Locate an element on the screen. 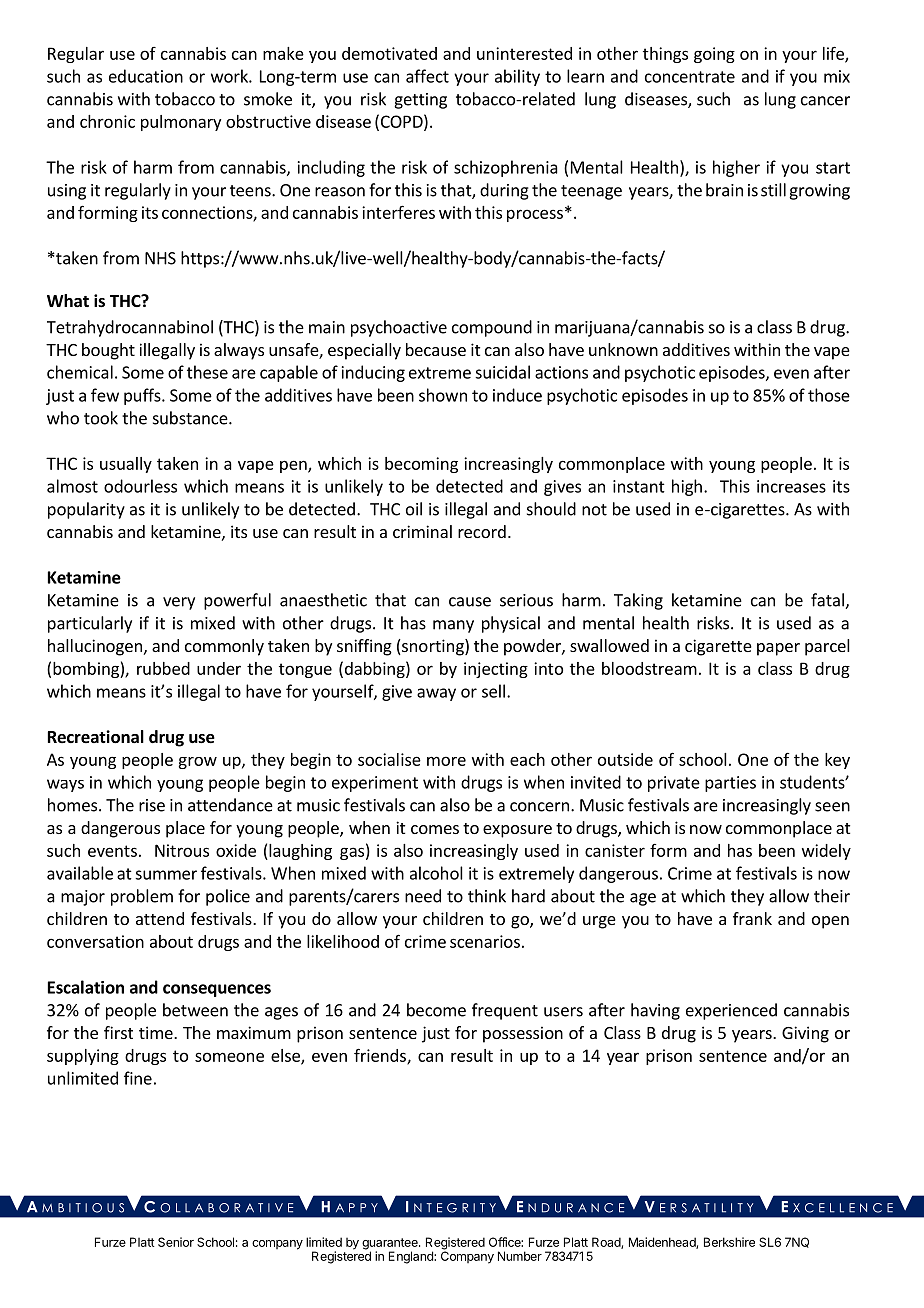 This screenshot has height=1308, width=924. going is located at coordinates (714, 55).
